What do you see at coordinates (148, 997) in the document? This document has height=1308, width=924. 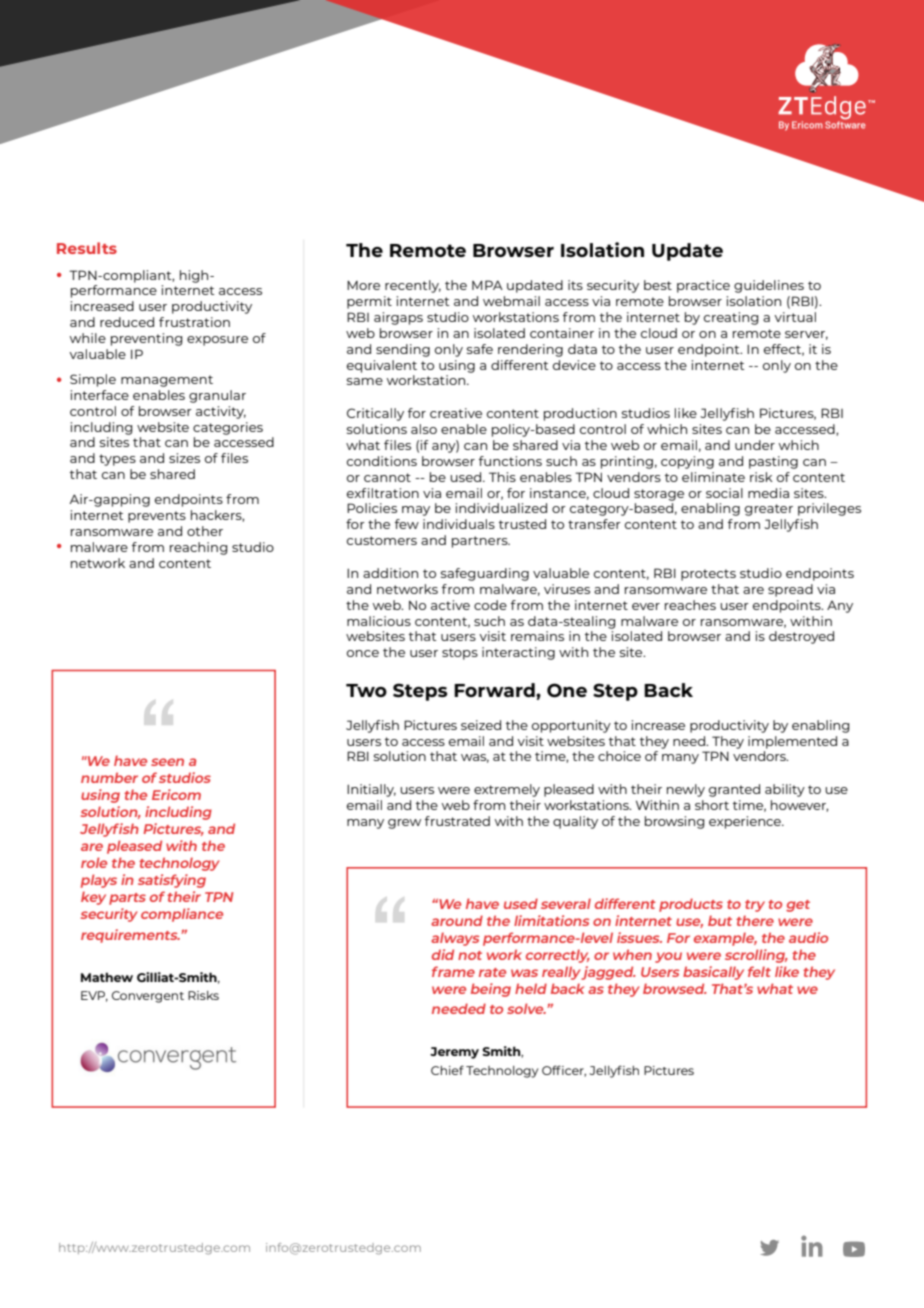 I see `Convergent` at bounding box center [148, 997].
